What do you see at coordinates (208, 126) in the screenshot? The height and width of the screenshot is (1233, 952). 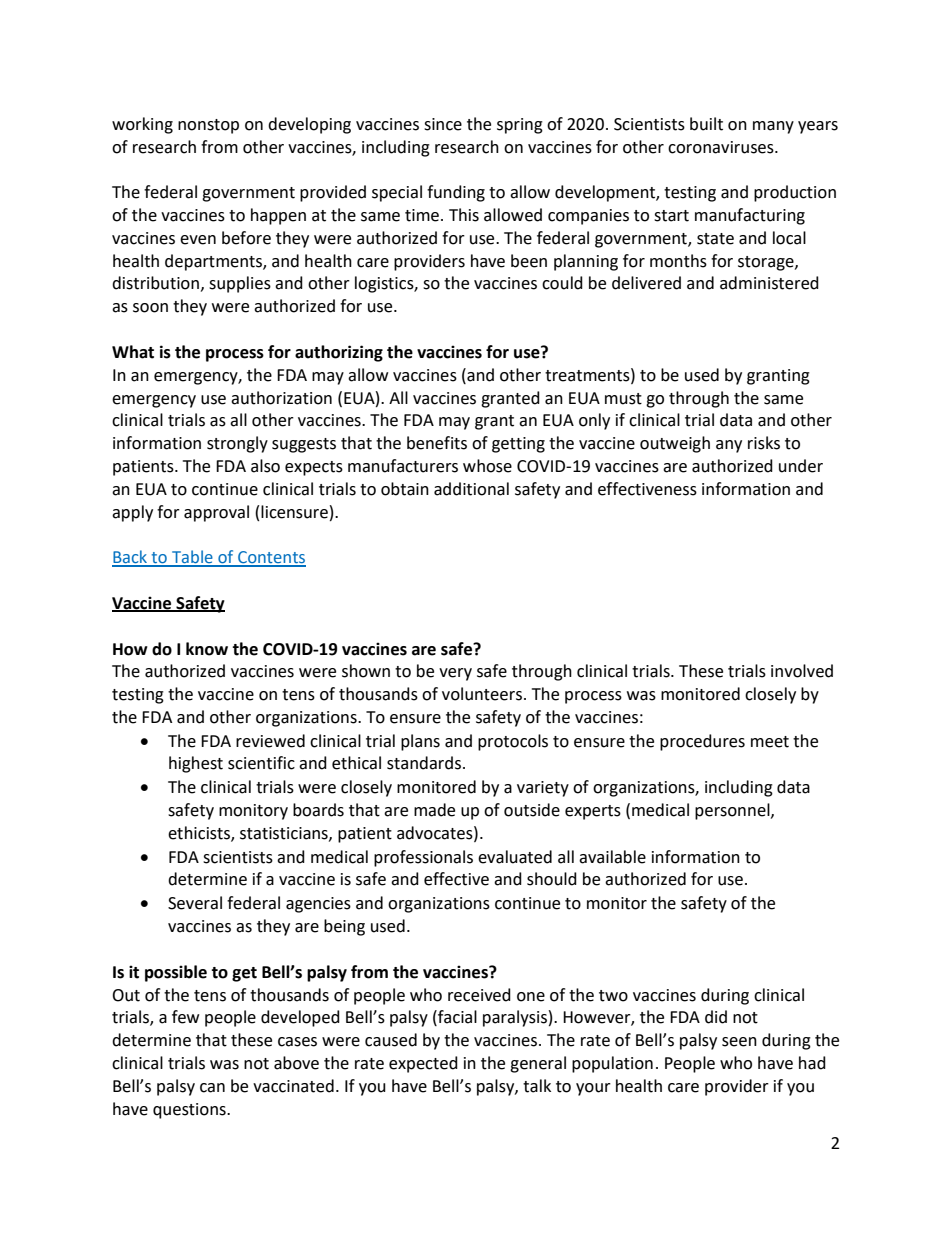 I see `nonstop` at bounding box center [208, 126].
